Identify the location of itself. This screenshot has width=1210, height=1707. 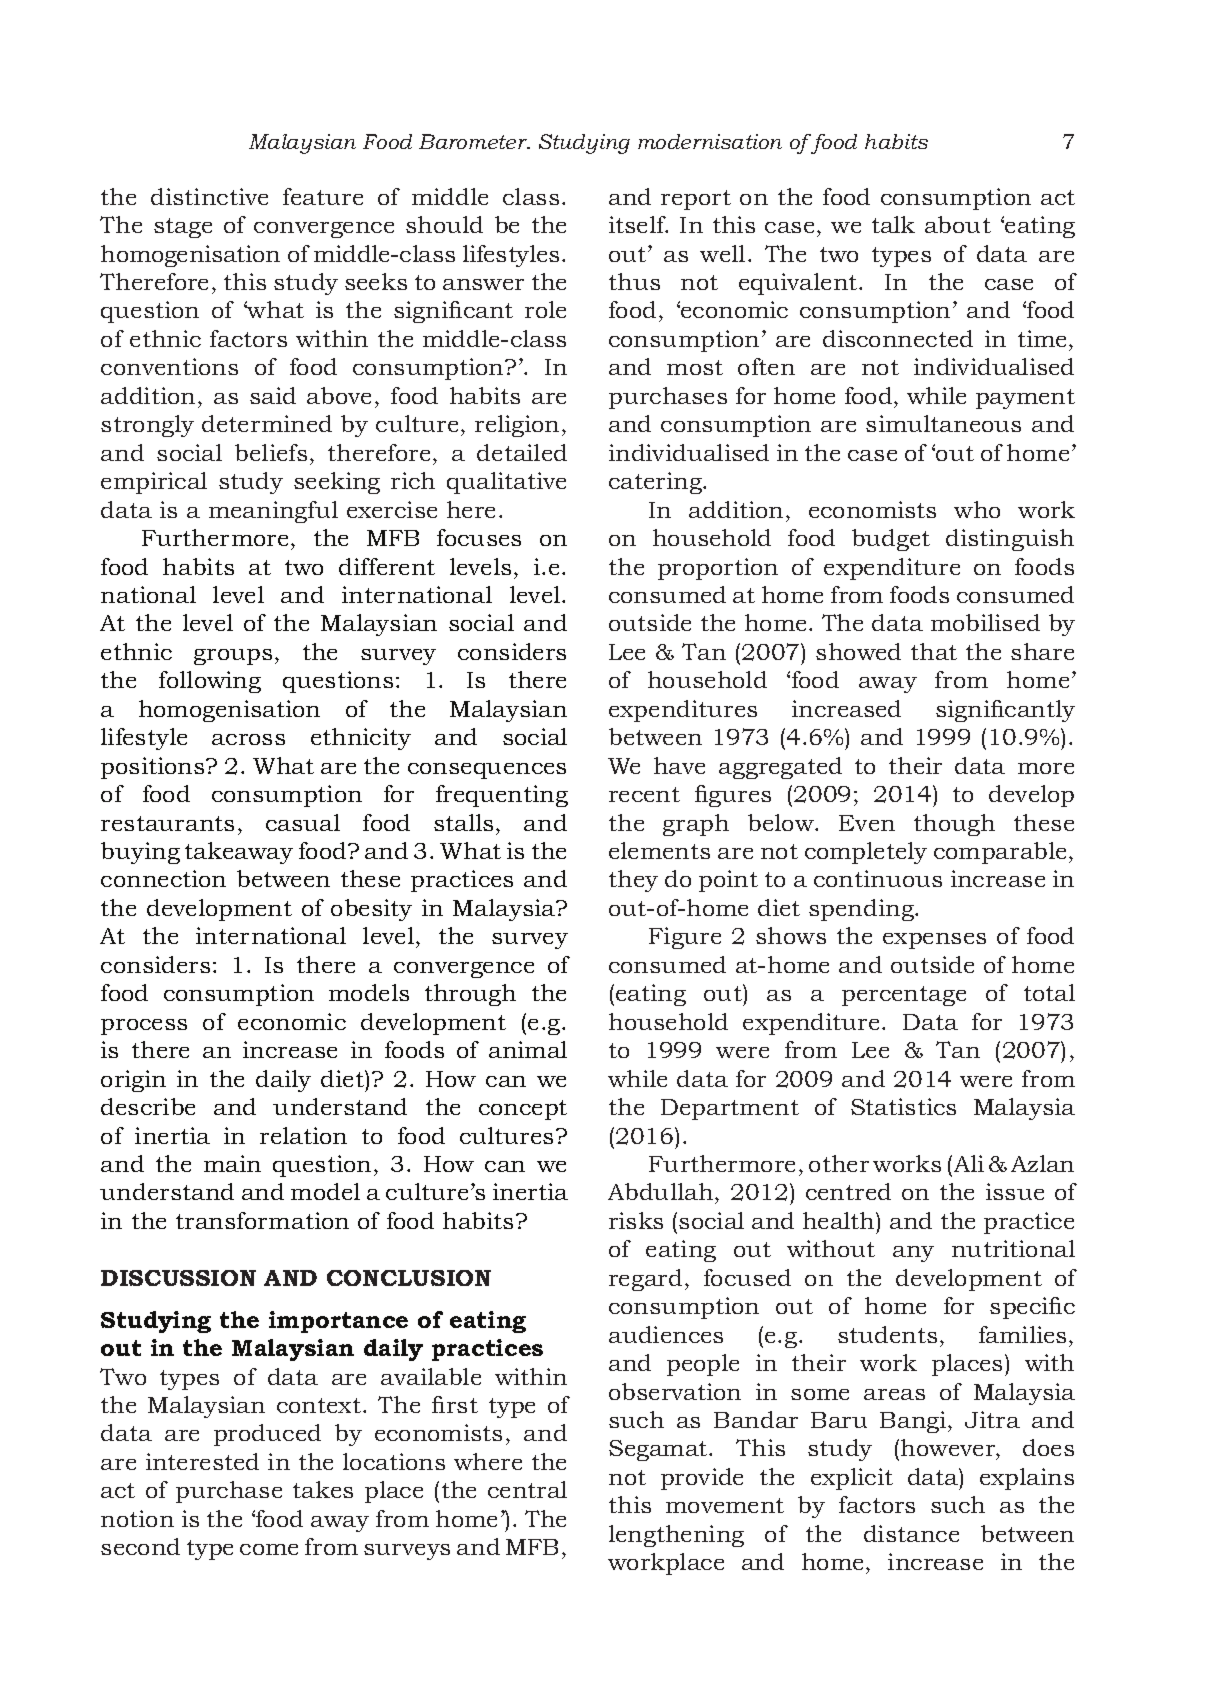
(638, 224).
